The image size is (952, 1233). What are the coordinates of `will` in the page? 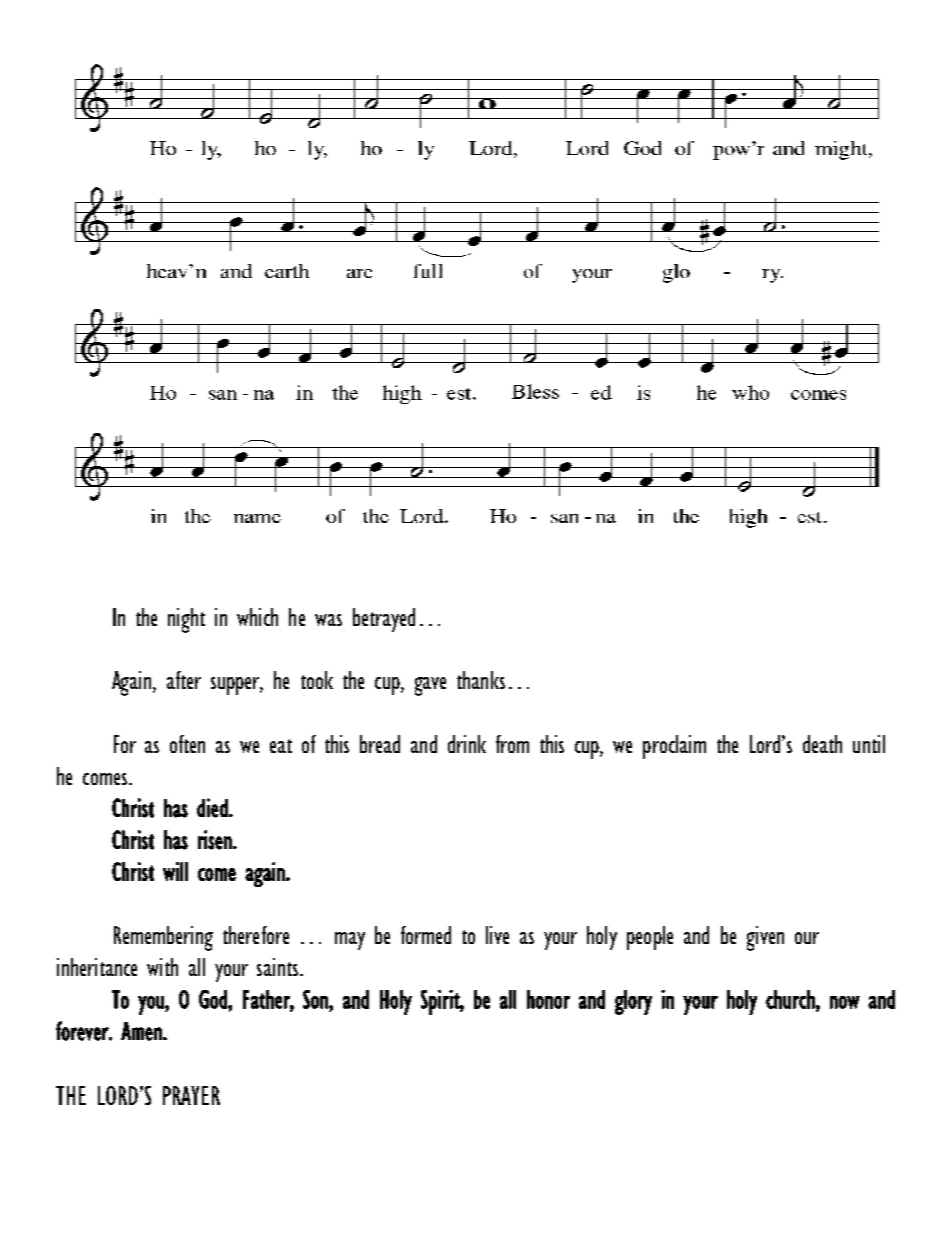 It's located at (175, 871).
